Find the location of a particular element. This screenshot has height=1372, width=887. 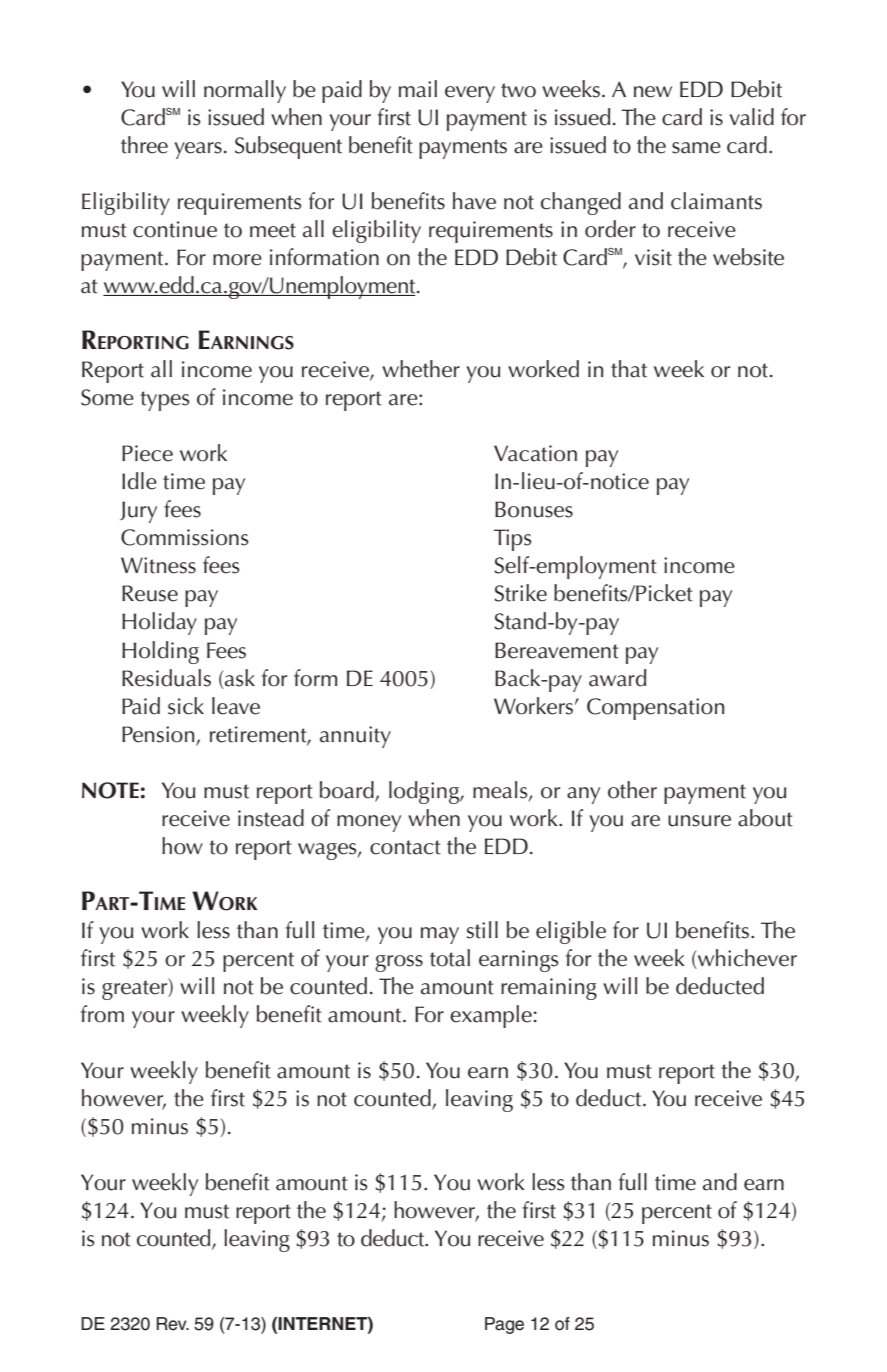

Rev is located at coordinates (173, 1324).
